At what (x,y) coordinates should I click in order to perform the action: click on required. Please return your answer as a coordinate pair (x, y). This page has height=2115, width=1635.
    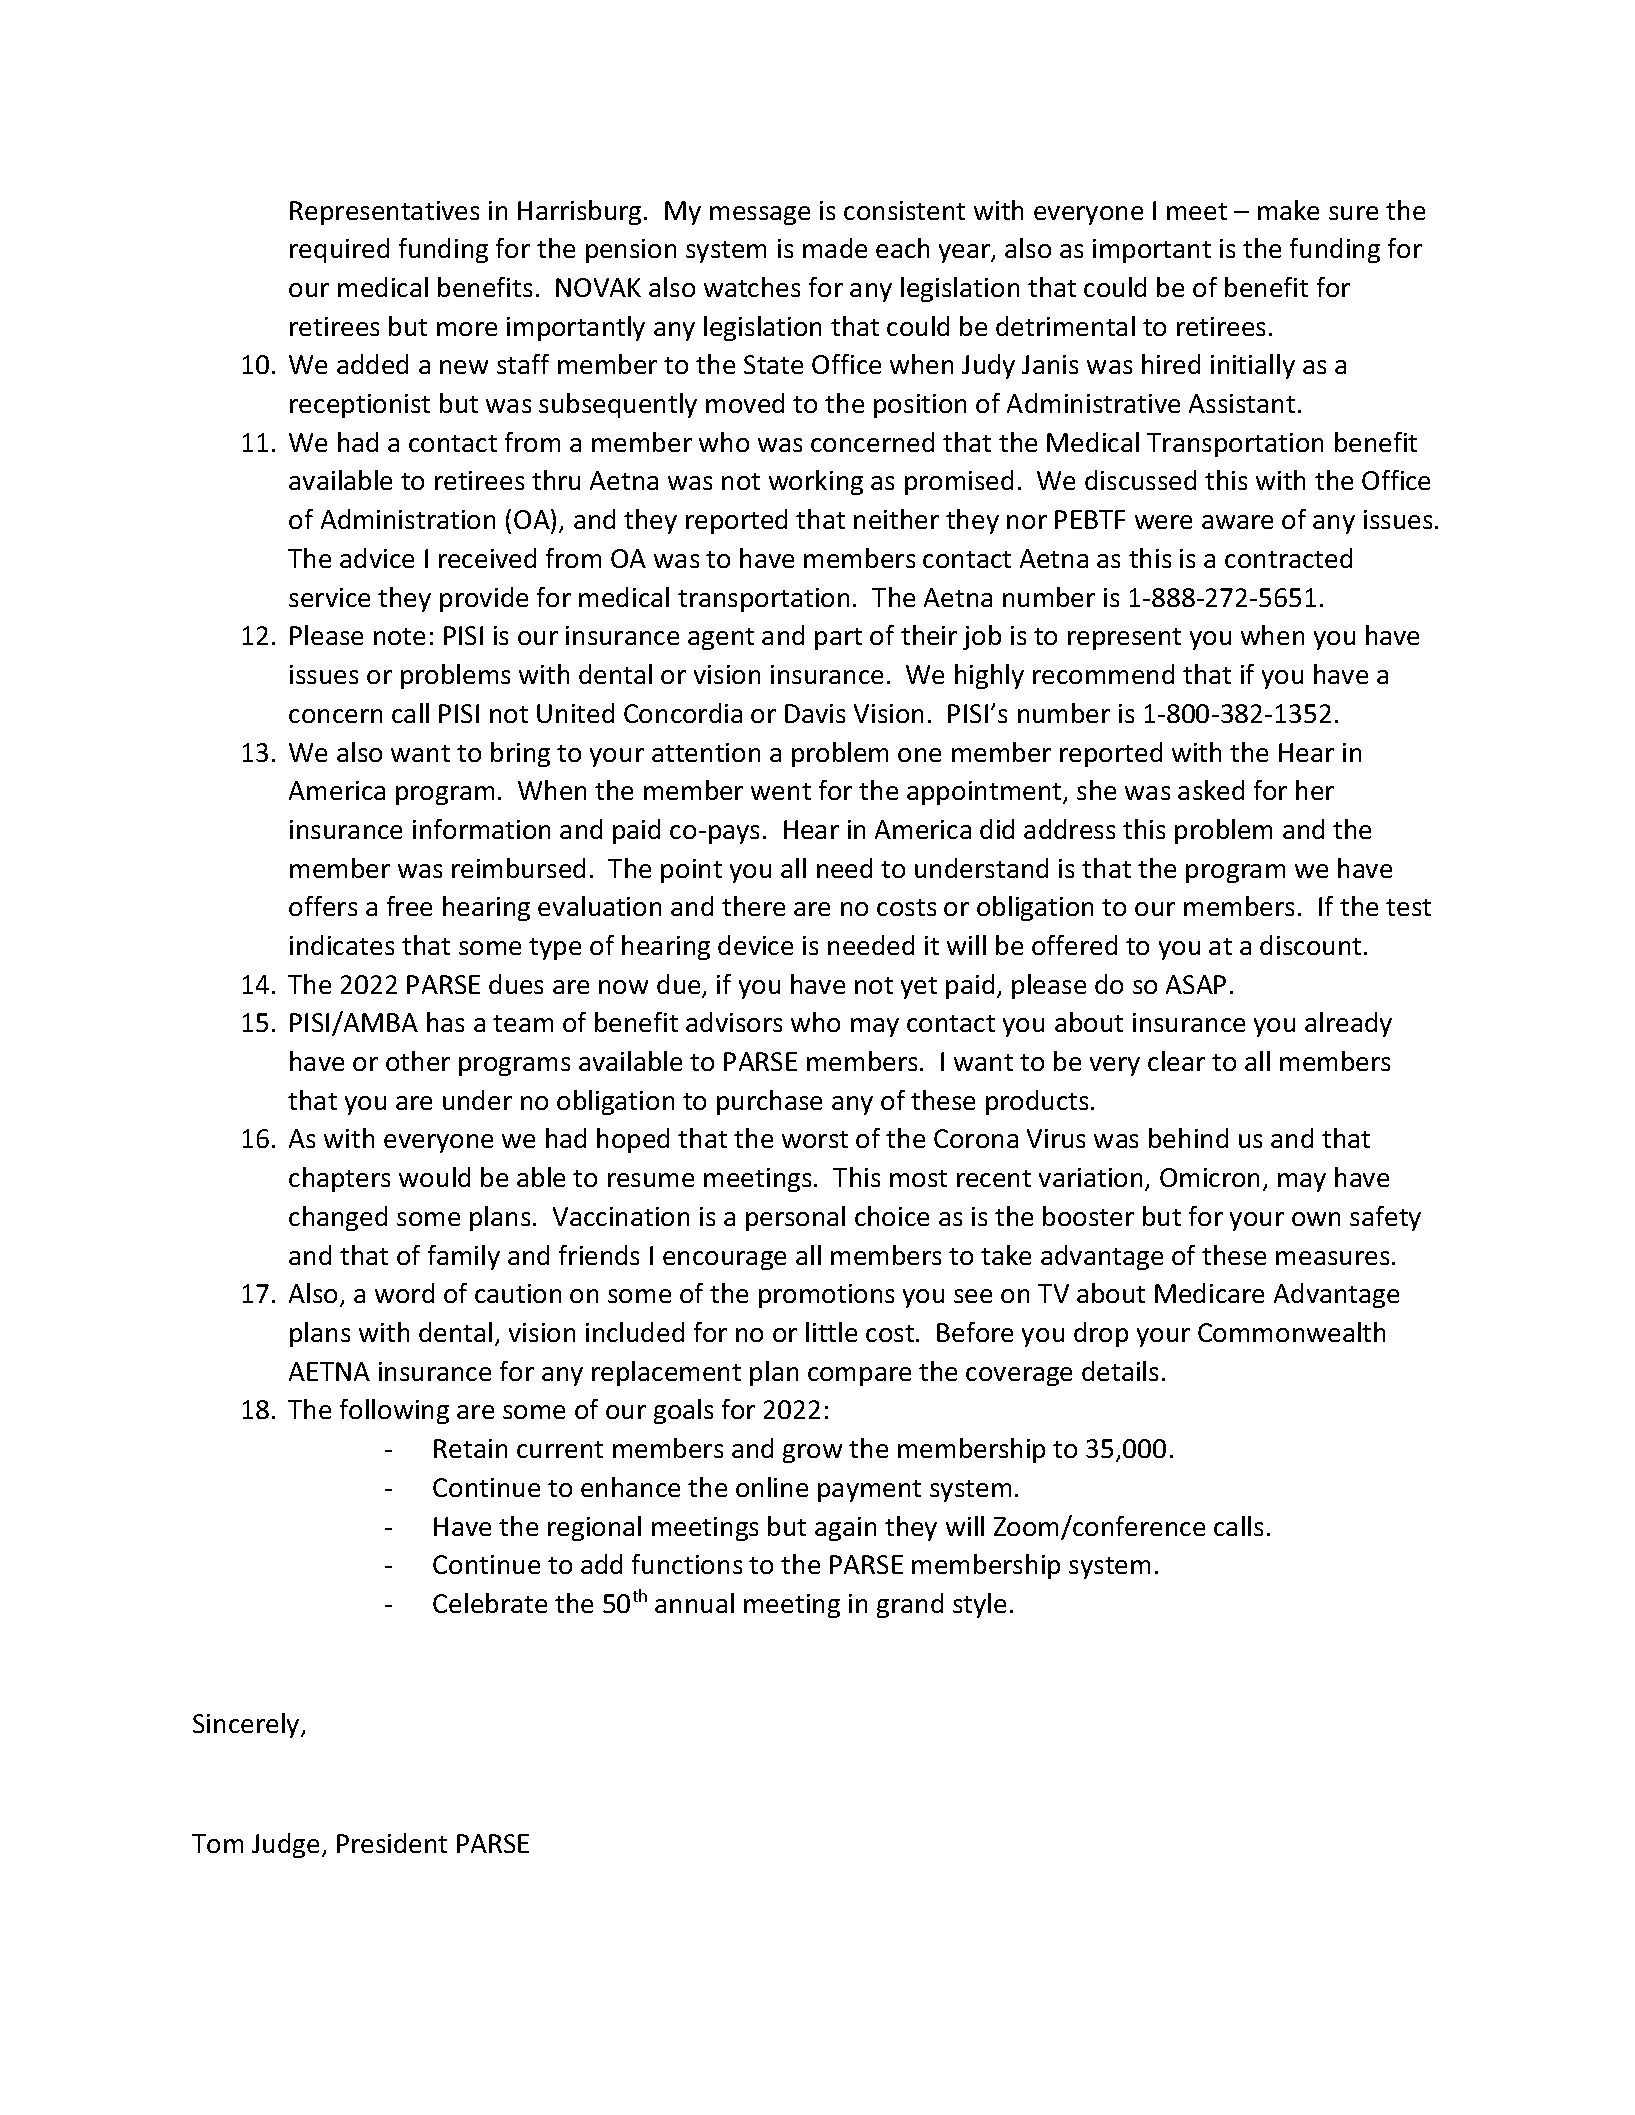
    Looking at the image, I should click on (339, 250).
